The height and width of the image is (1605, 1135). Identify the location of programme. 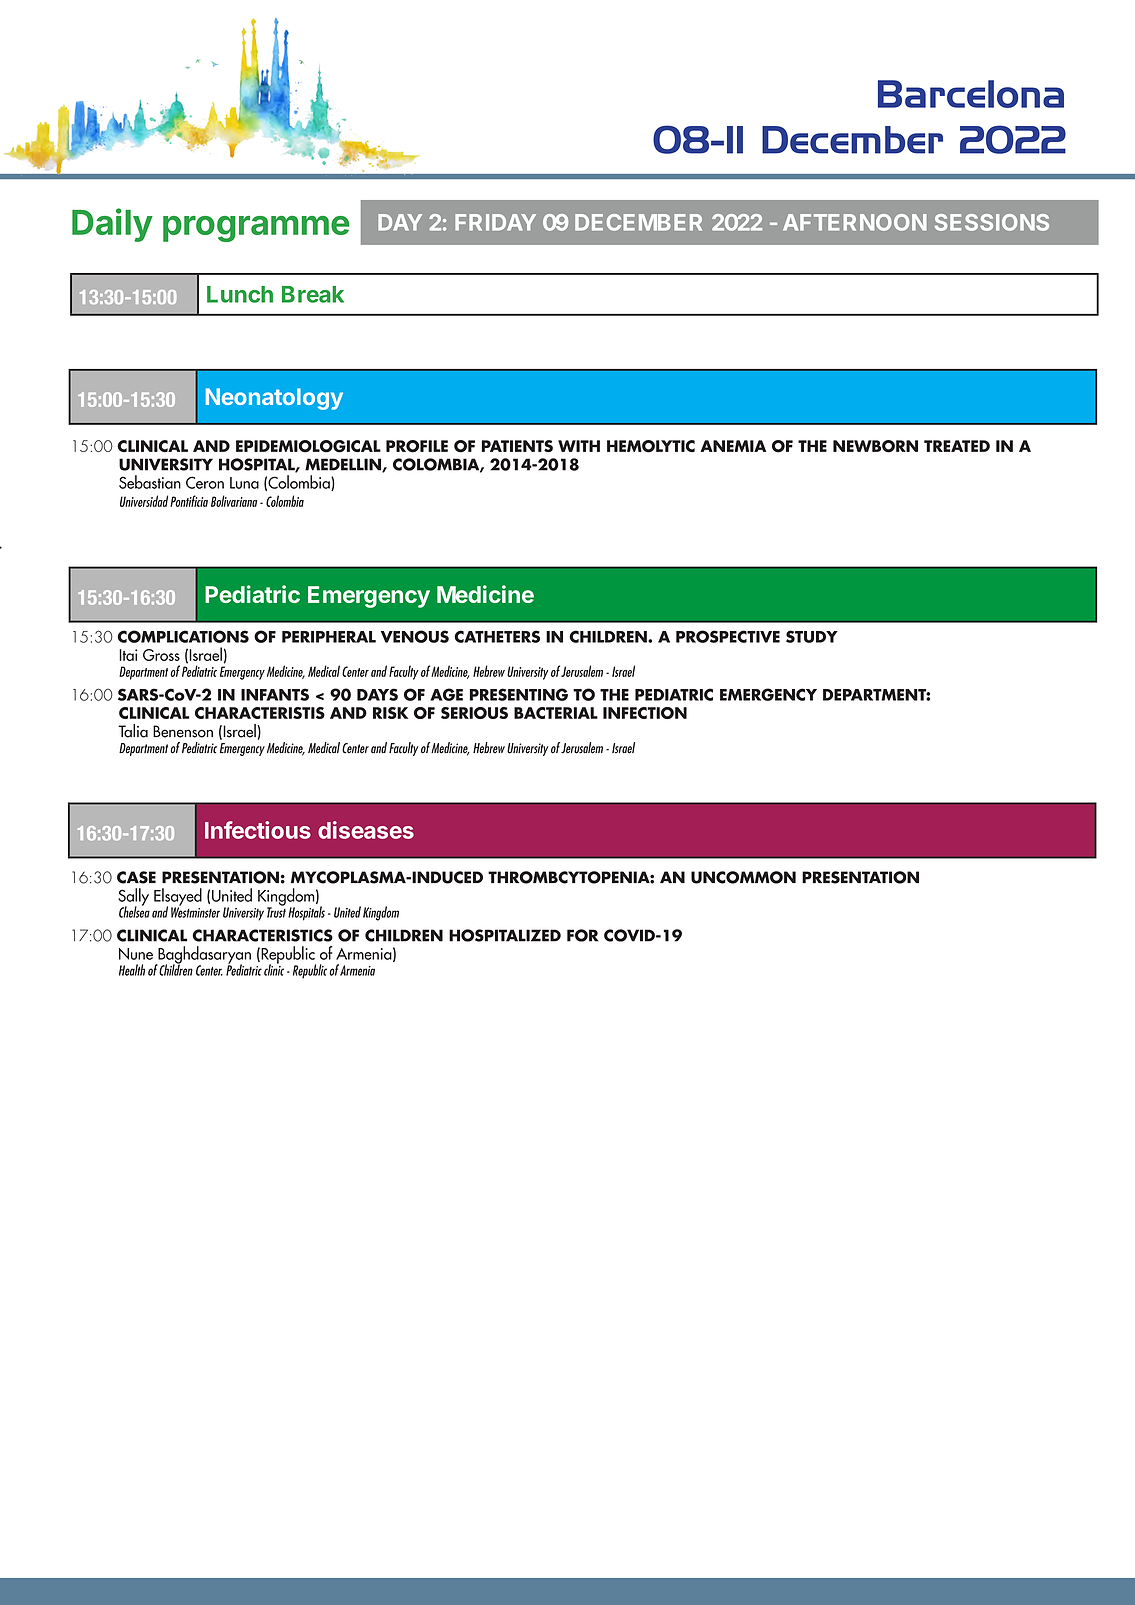
(256, 229).
